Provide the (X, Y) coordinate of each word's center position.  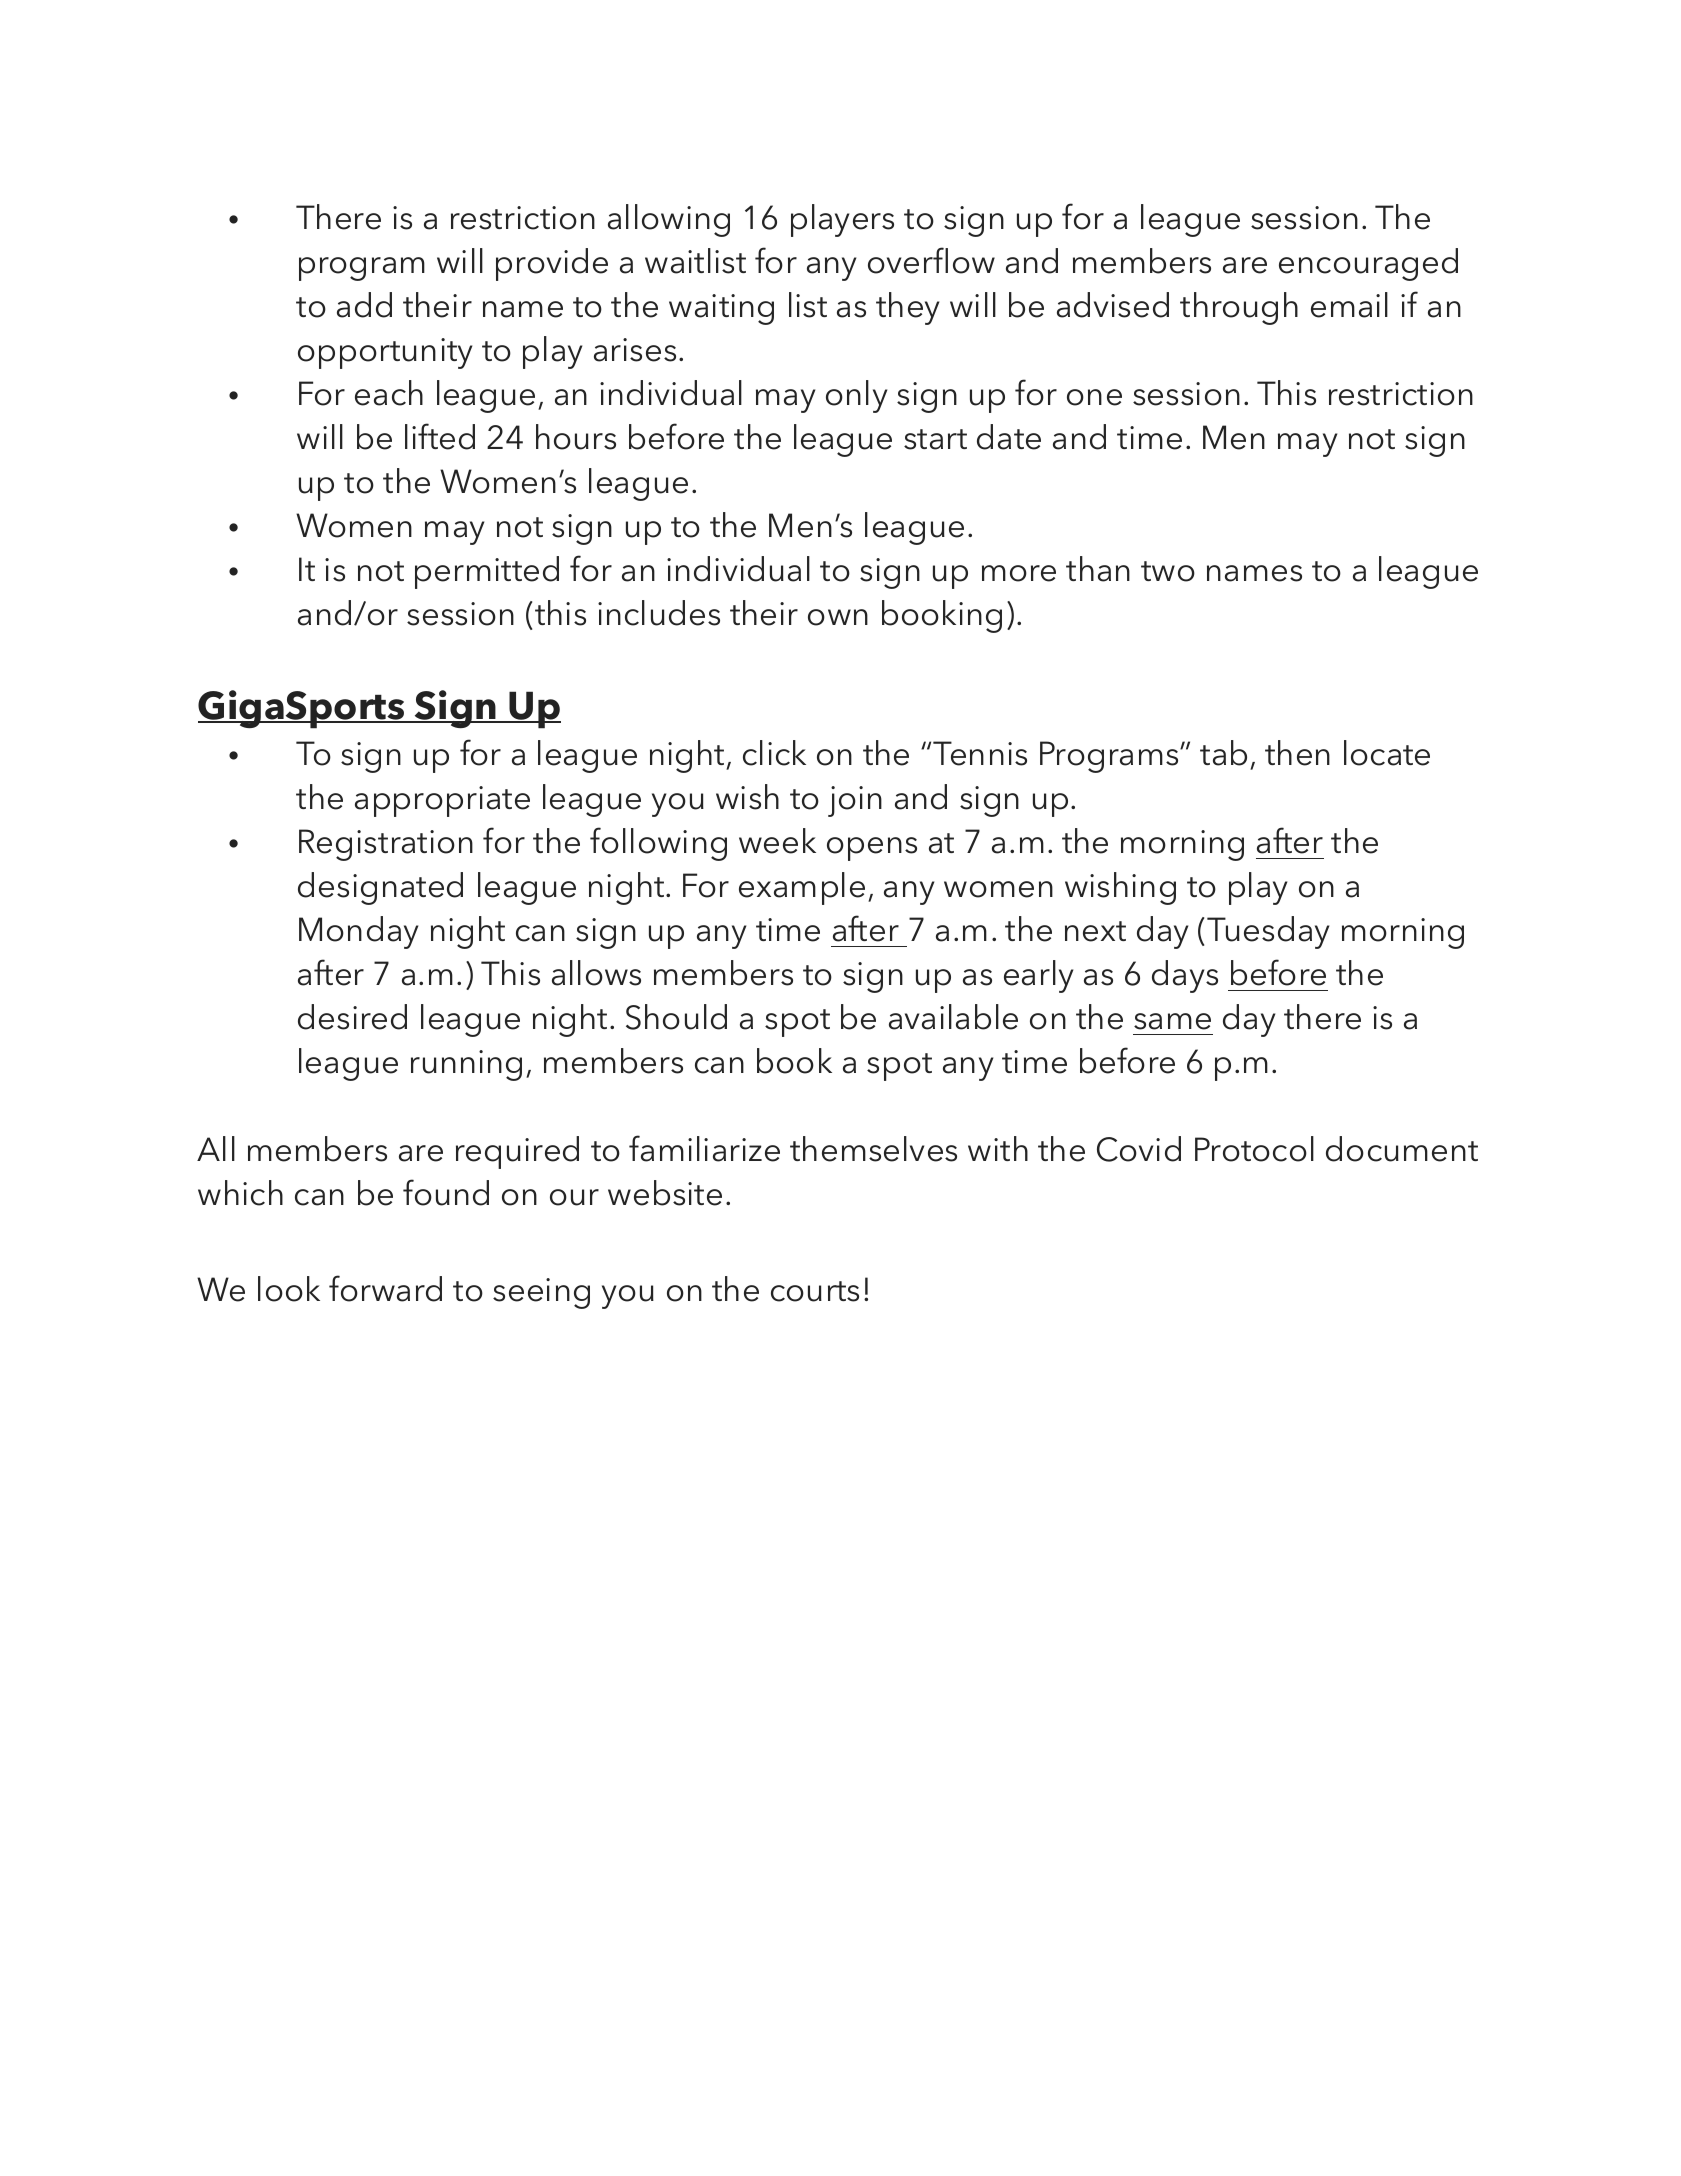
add (364, 305)
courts (815, 1291)
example (802, 888)
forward (385, 1288)
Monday (358, 932)
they (907, 308)
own (838, 617)
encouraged (1368, 264)
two (1168, 571)
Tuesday (1268, 932)
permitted (487, 572)
